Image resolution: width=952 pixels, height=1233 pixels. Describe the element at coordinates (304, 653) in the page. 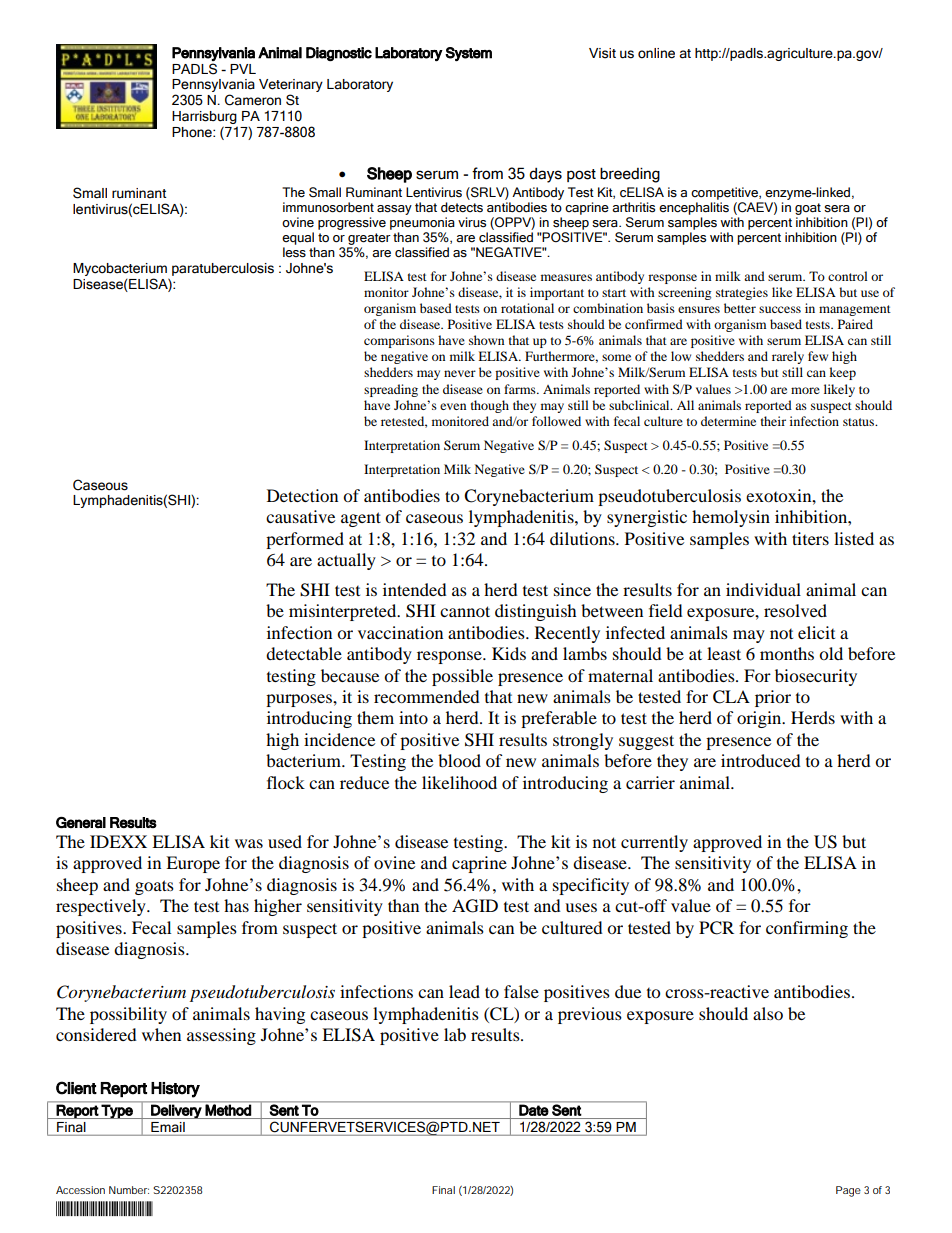

I see `detectable` at that location.
